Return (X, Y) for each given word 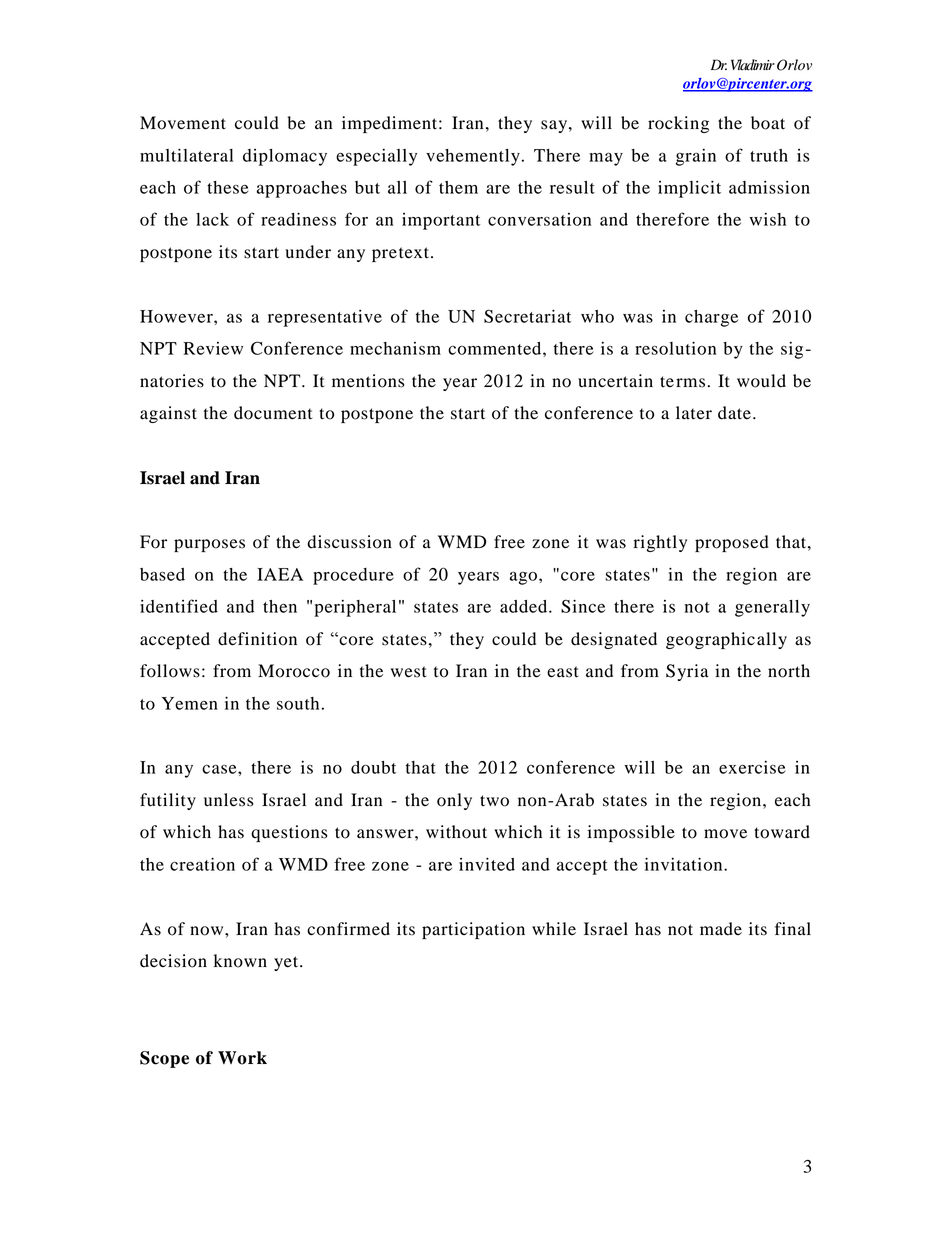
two (494, 801)
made (721, 929)
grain (696, 157)
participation (473, 930)
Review (213, 348)
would (761, 381)
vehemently (473, 157)
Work (242, 1058)
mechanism (395, 348)
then (280, 606)
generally (772, 608)
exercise (752, 767)
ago (523, 578)
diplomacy (285, 157)
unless (228, 800)
